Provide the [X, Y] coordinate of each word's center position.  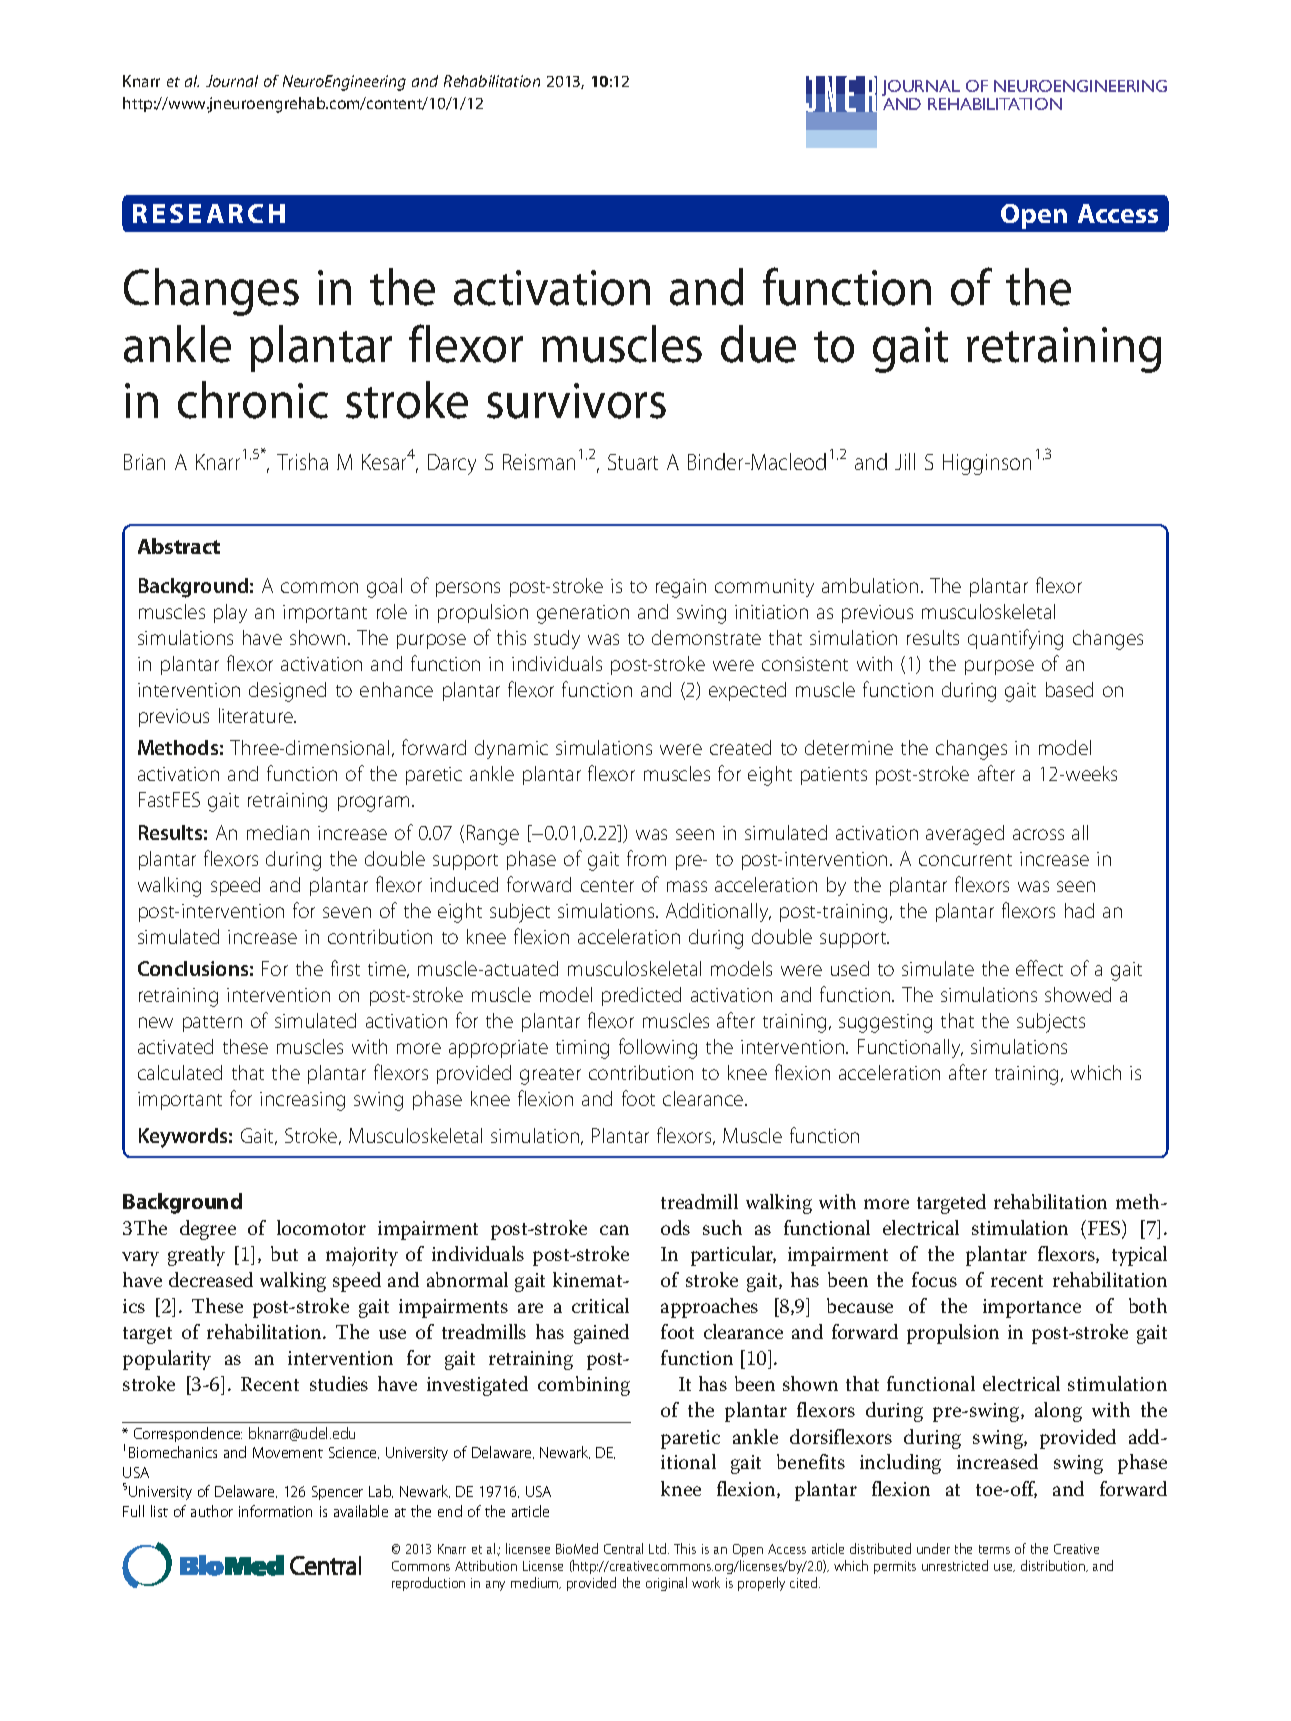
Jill [905, 461]
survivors [576, 401]
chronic [253, 400]
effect [1039, 968]
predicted [641, 996]
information [275, 1511]
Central [623, 1548]
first [345, 968]
